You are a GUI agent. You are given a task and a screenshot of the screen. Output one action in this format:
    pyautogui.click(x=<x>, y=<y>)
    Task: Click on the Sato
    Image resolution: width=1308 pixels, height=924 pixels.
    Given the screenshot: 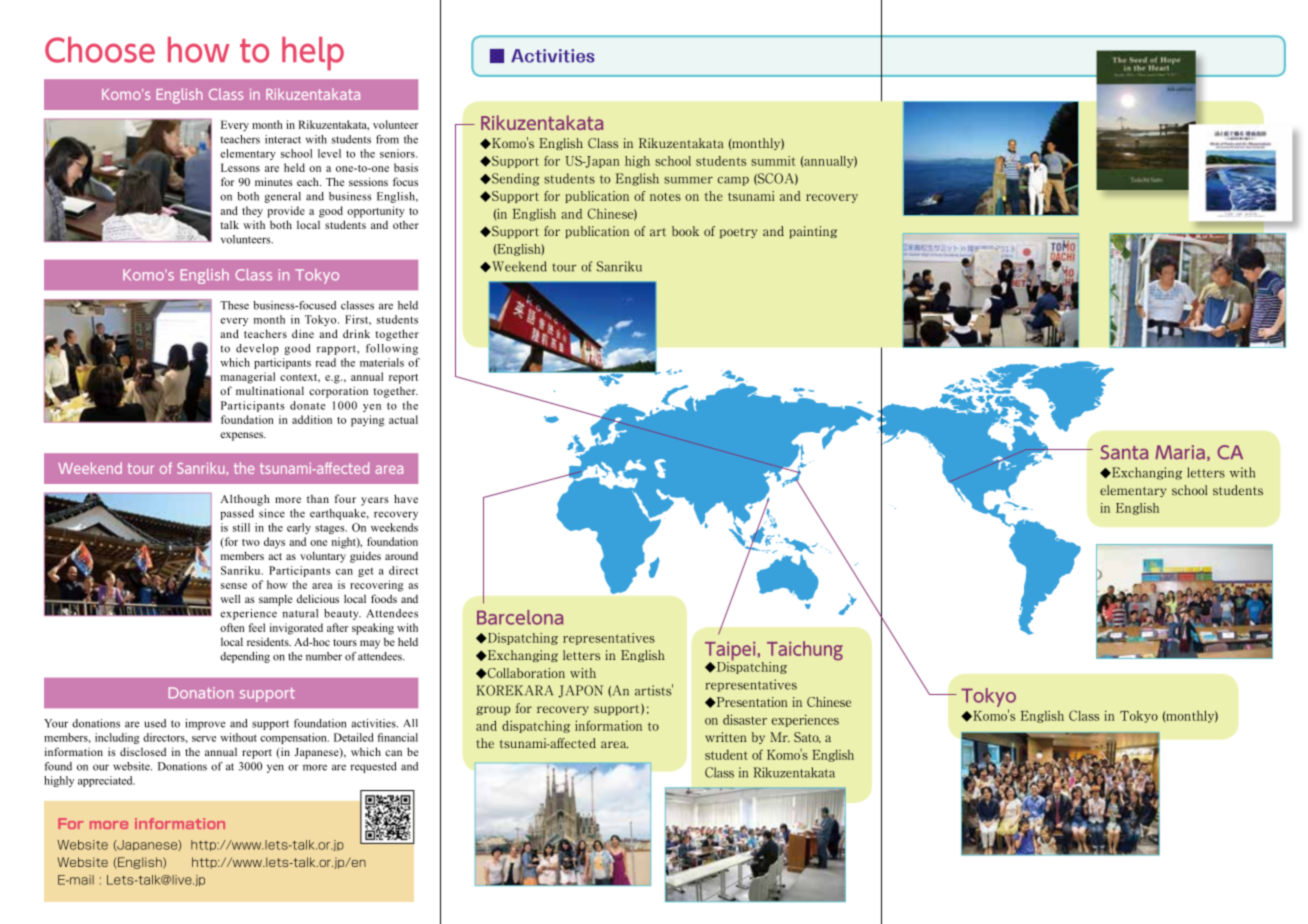 What is the action you would take?
    pyautogui.click(x=807, y=737)
